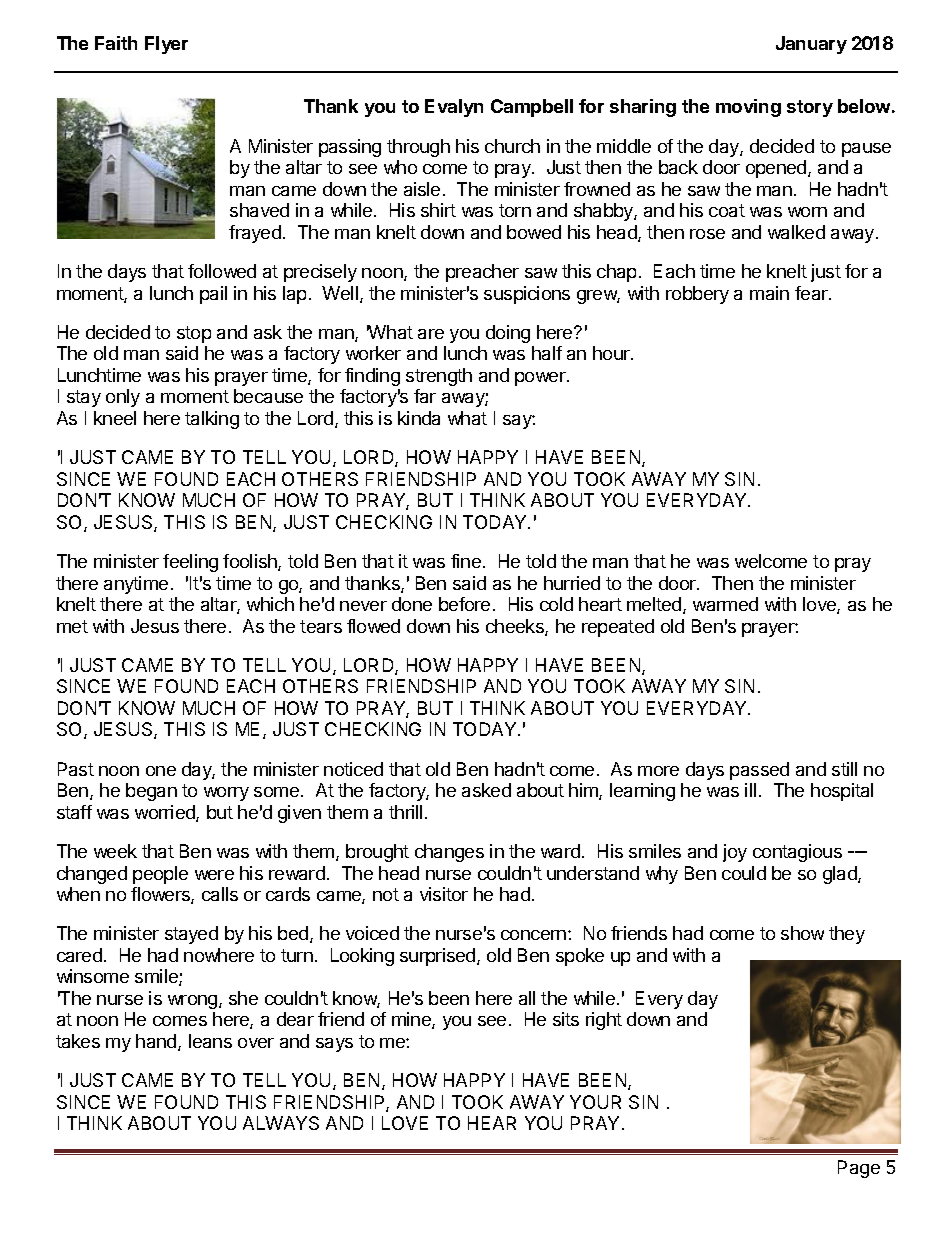 The image size is (952, 1233). I want to click on warmed, so click(725, 604).
